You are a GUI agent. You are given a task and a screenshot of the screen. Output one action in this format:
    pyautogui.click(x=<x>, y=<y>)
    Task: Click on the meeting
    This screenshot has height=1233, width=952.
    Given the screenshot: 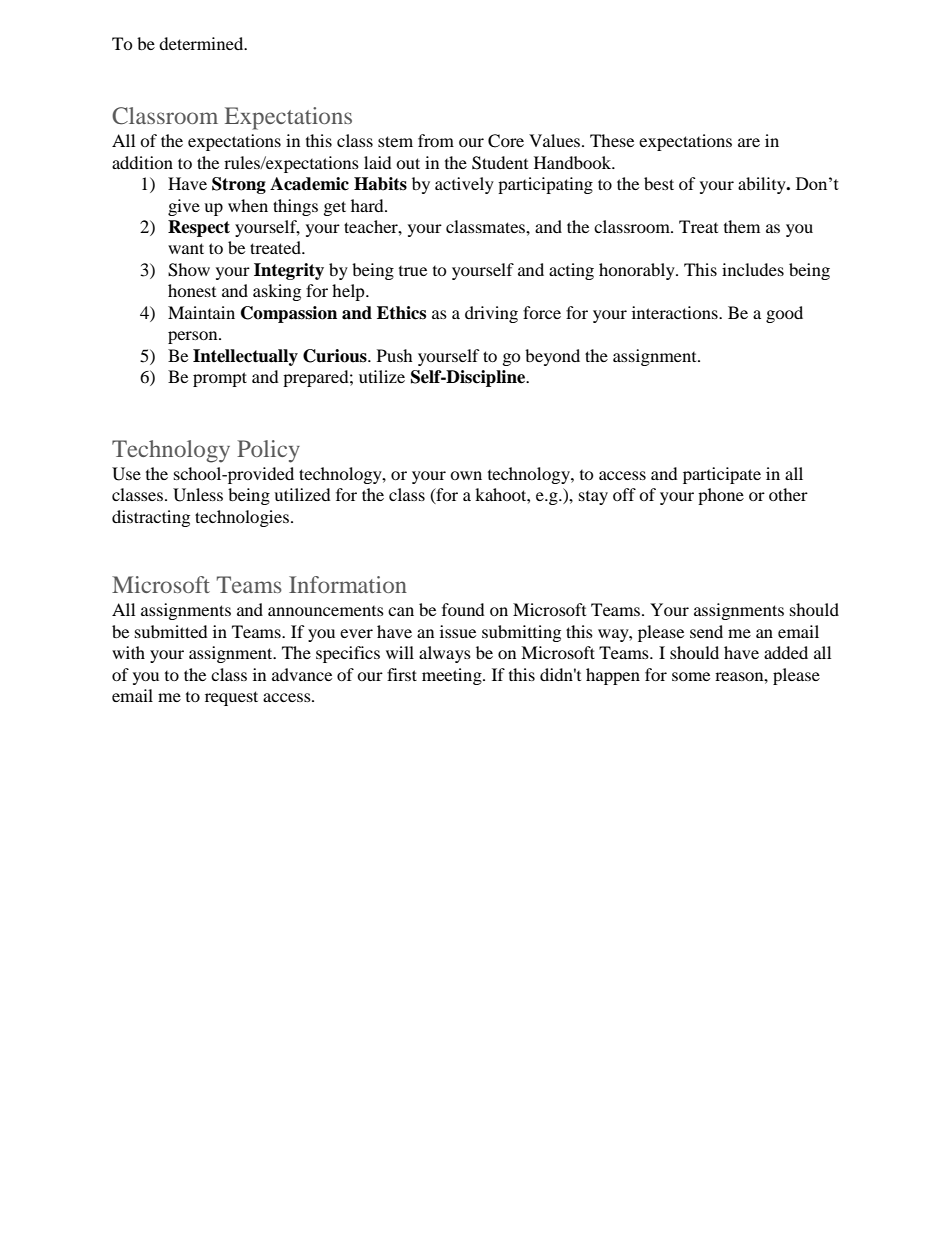 What is the action you would take?
    pyautogui.click(x=453, y=676)
